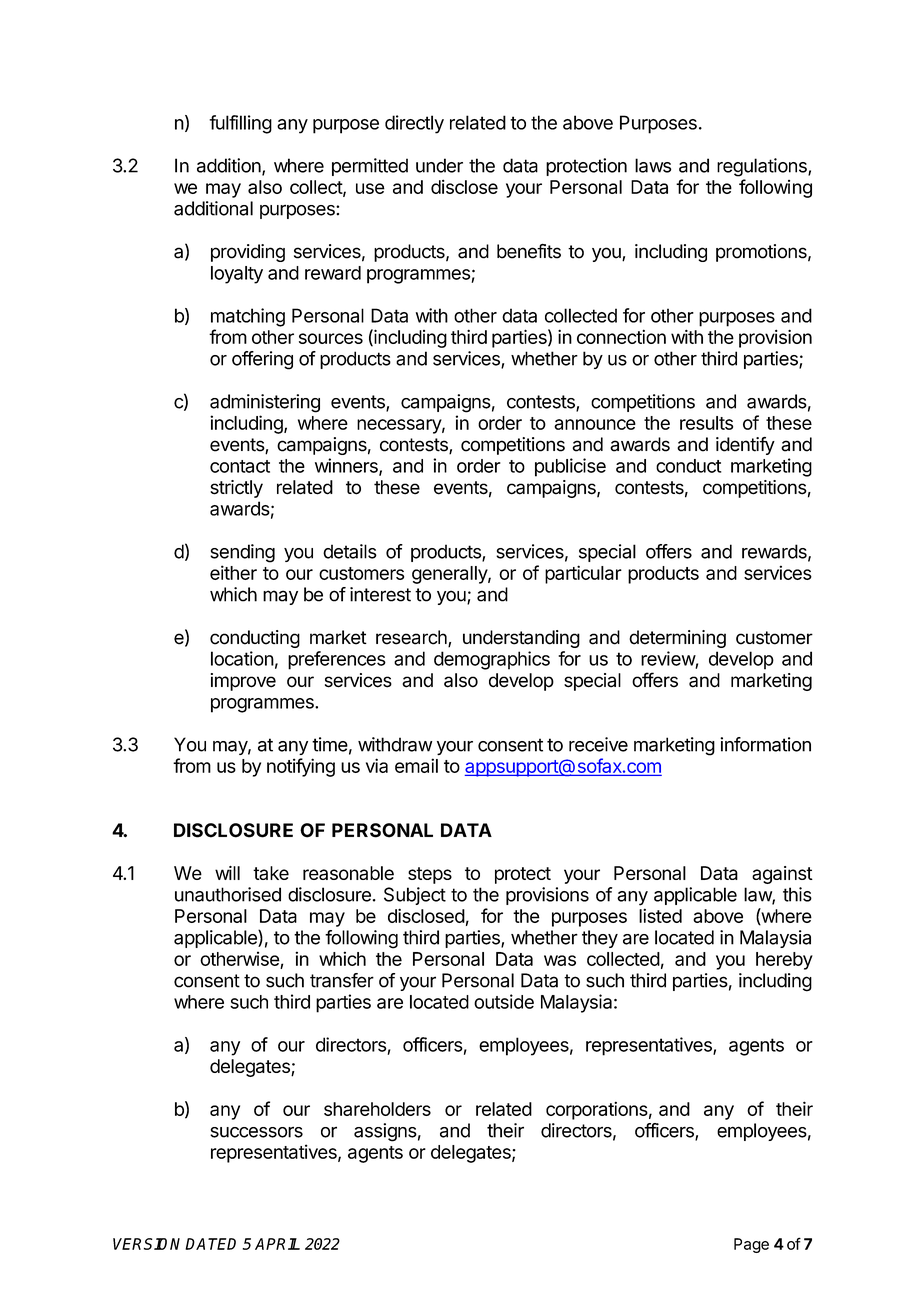 This screenshot has width=924, height=1308. I want to click on benefits, so click(529, 251).
